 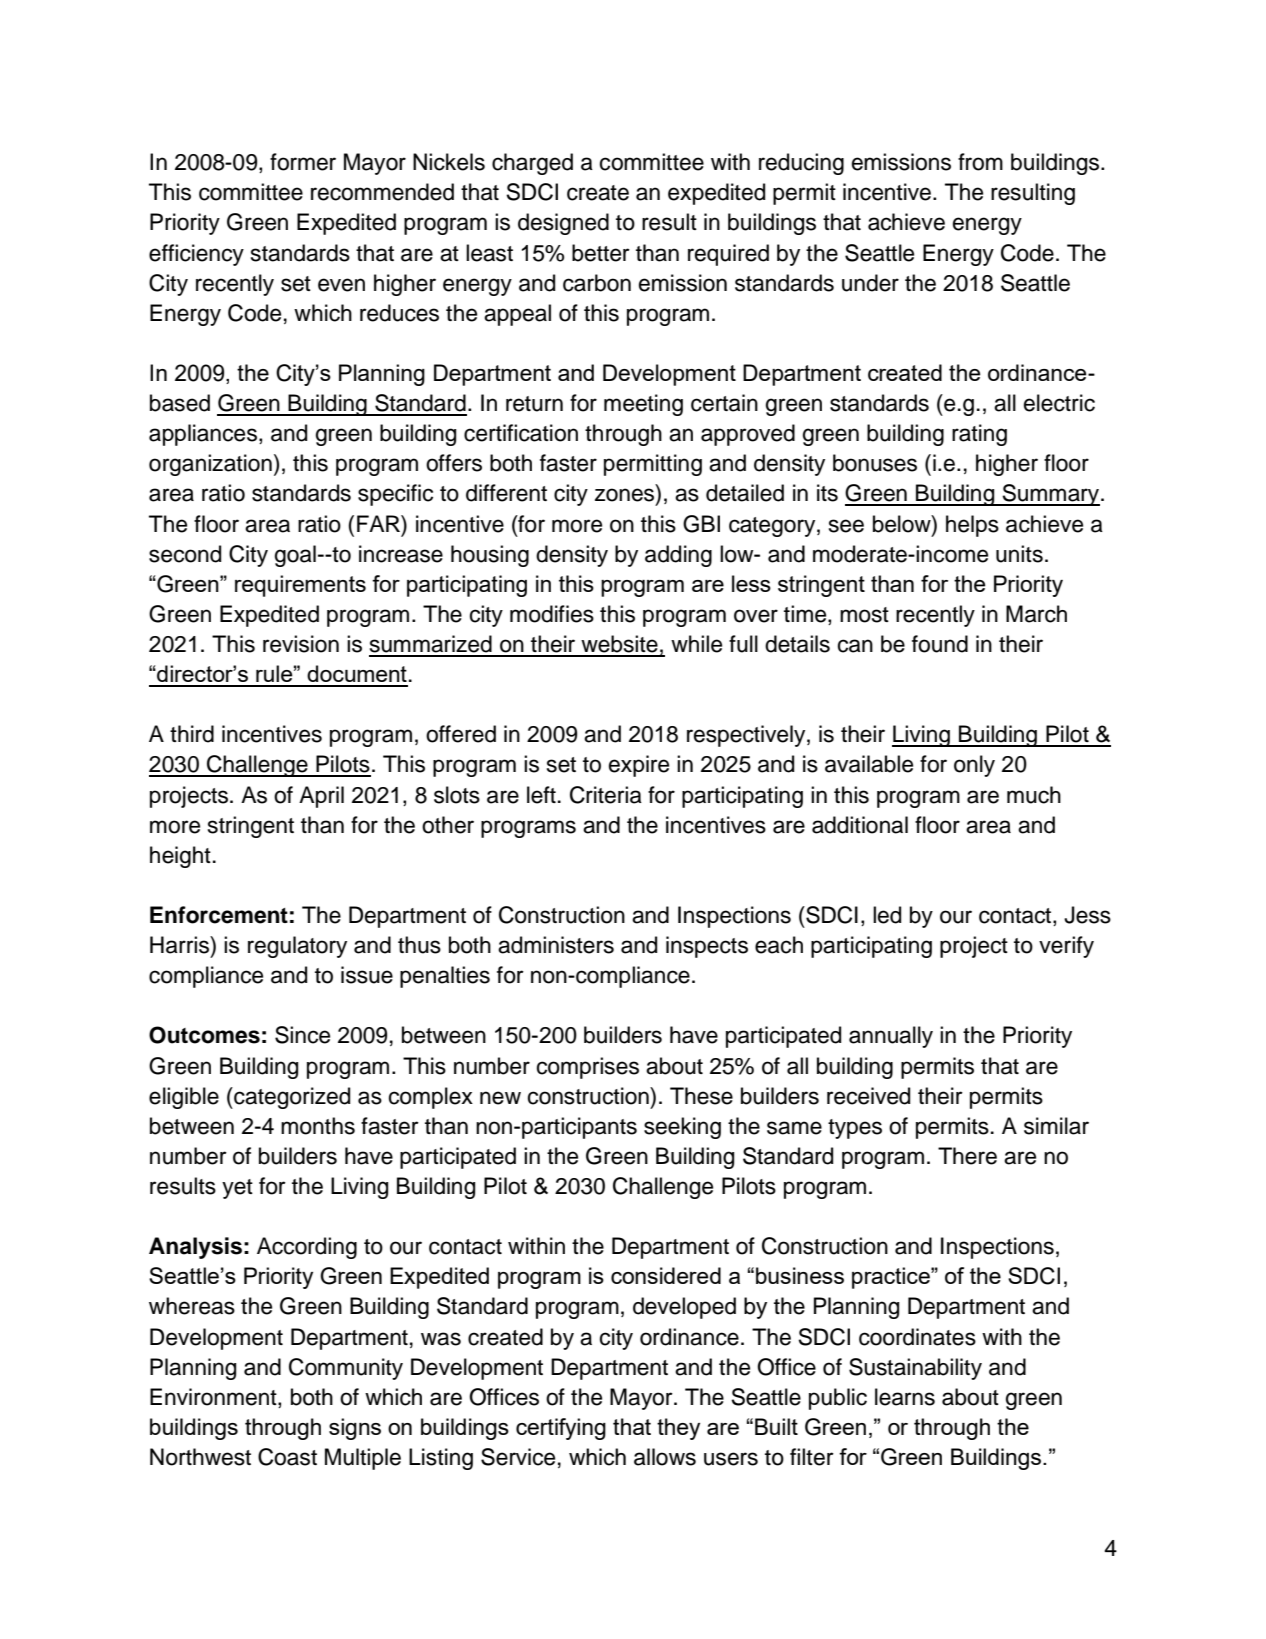 What do you see at coordinates (940, 644) in the page?
I see `found` at bounding box center [940, 644].
